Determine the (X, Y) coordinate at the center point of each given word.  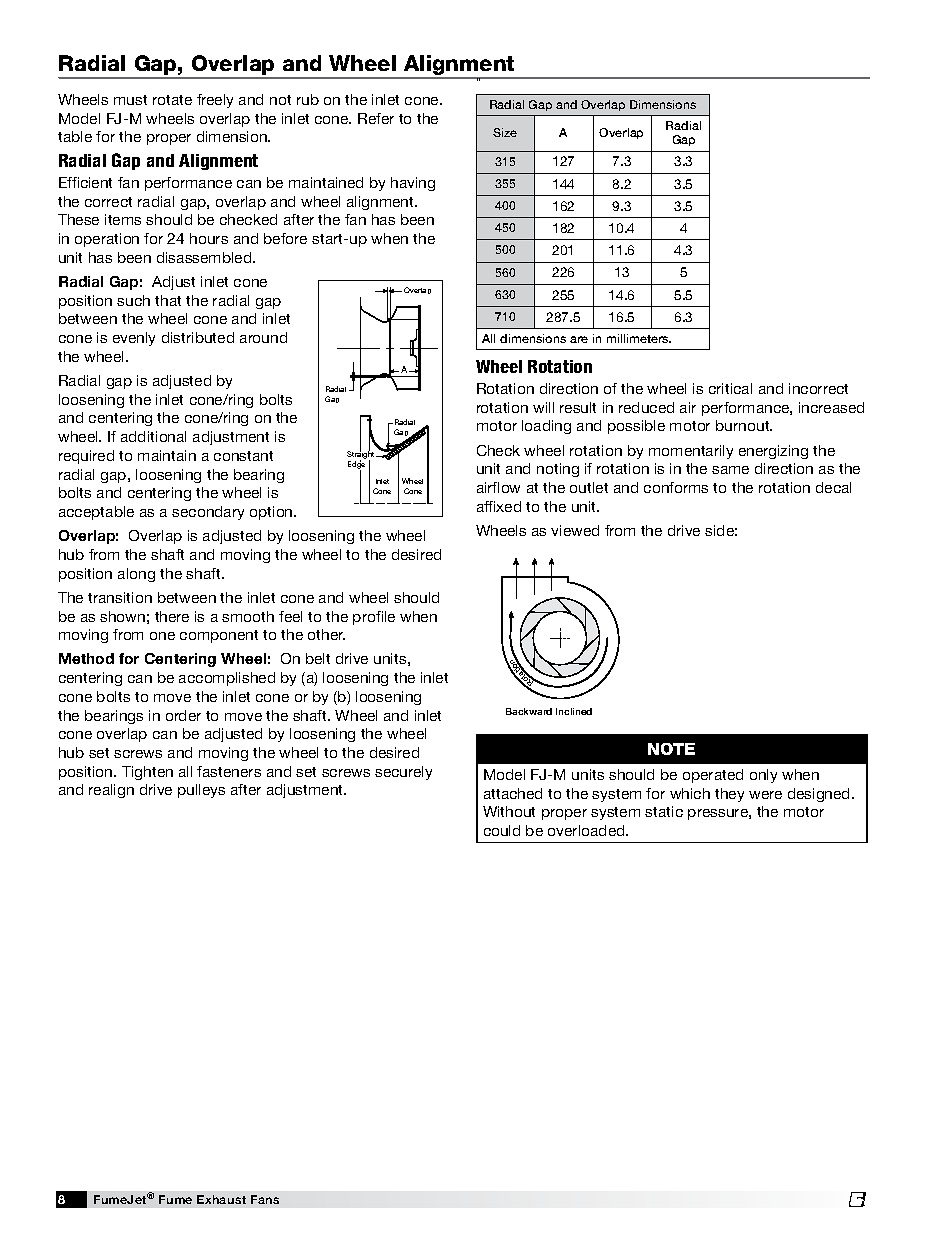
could (502, 830)
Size (505, 132)
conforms (676, 487)
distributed (198, 337)
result (578, 407)
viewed (575, 530)
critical (730, 388)
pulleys (201, 791)
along (136, 575)
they (729, 795)
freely (215, 101)
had (612, 169)
